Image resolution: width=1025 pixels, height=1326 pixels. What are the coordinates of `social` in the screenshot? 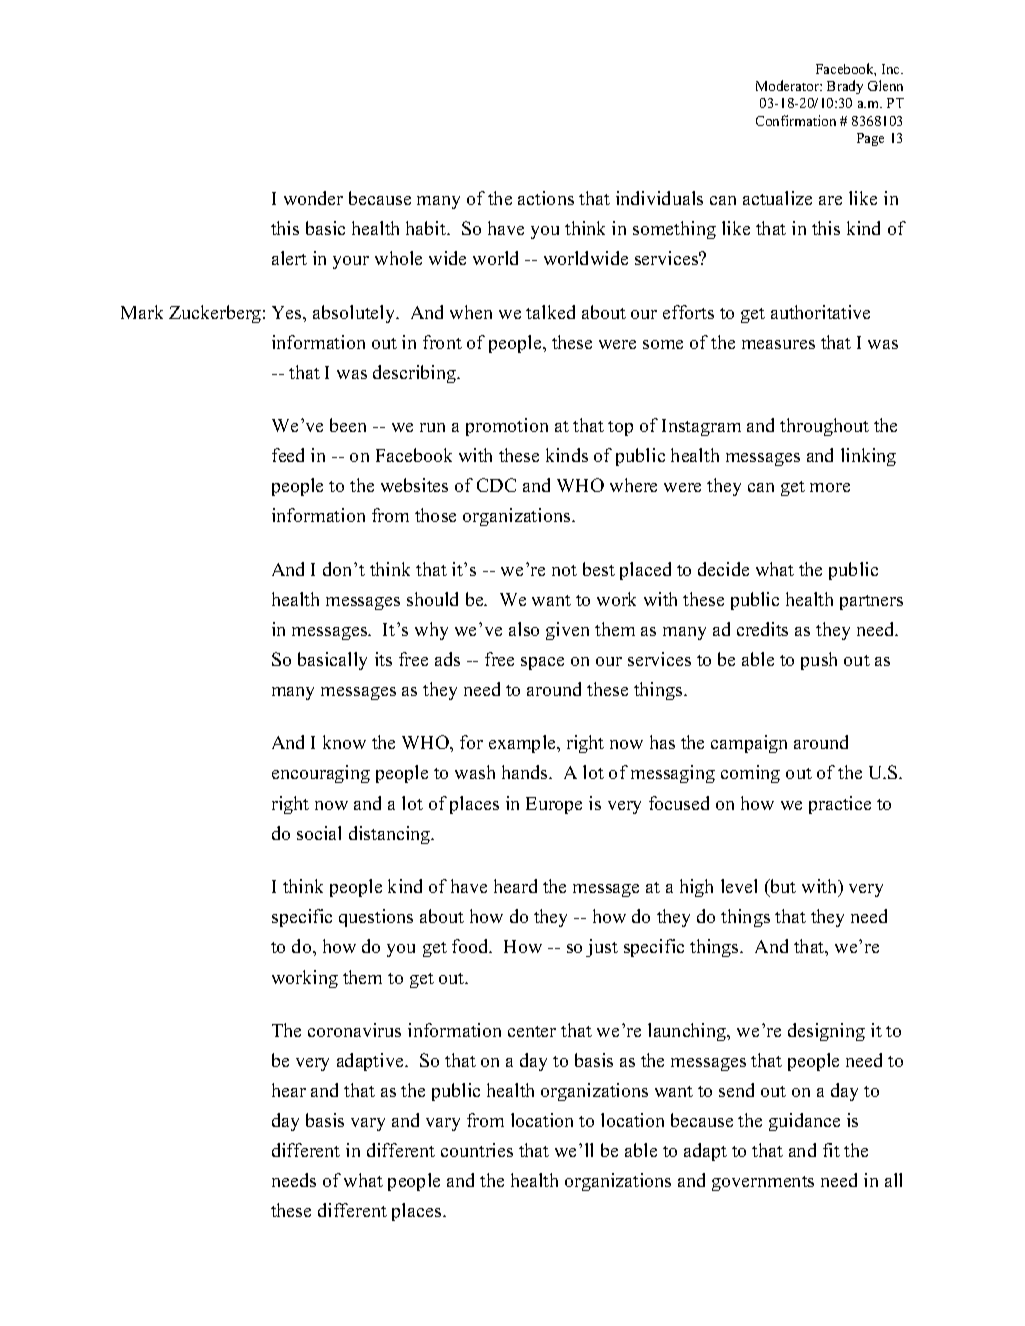 It's located at (319, 833).
